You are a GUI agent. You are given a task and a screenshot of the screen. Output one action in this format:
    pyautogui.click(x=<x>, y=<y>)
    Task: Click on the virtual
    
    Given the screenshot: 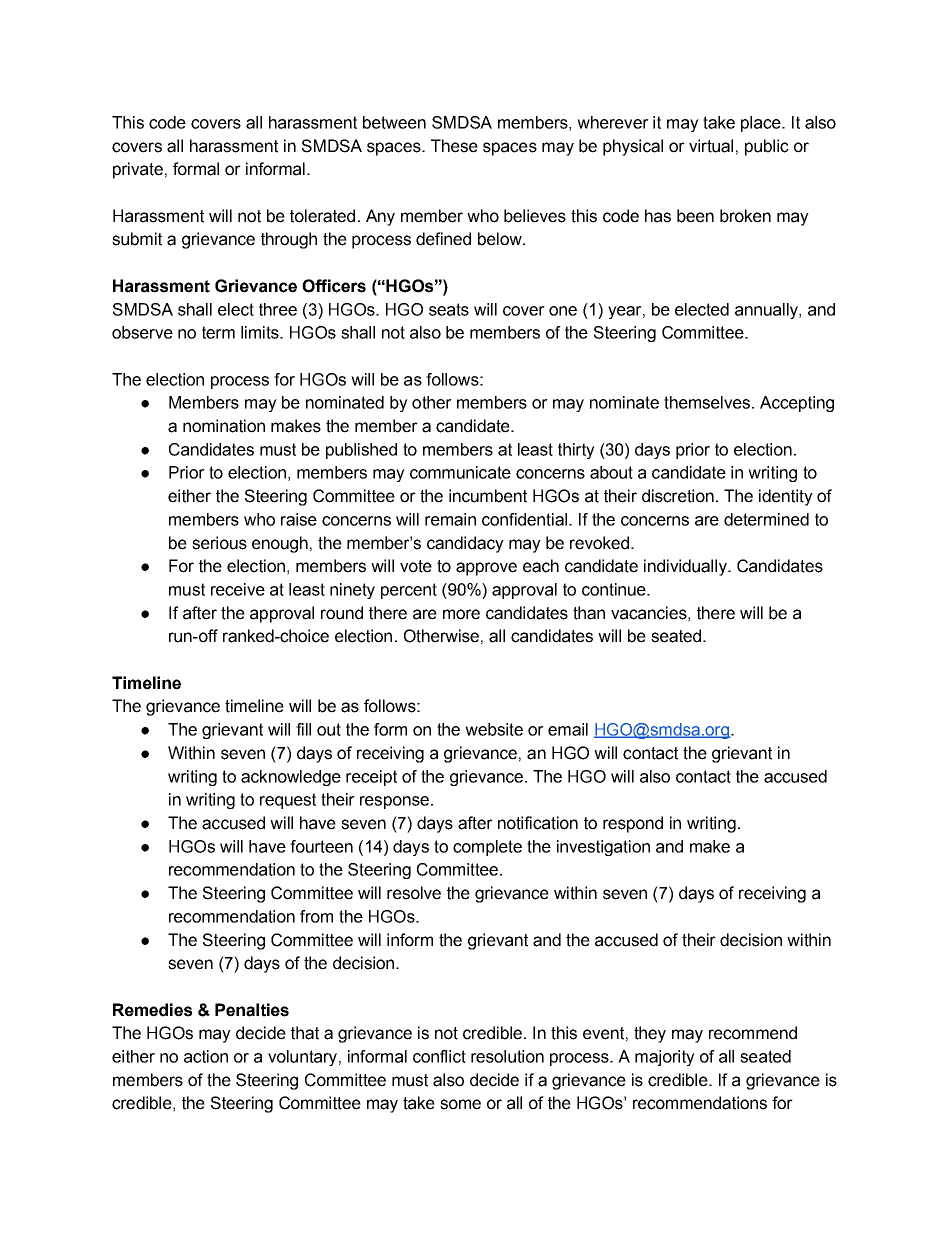 What is the action you would take?
    pyautogui.click(x=711, y=146)
